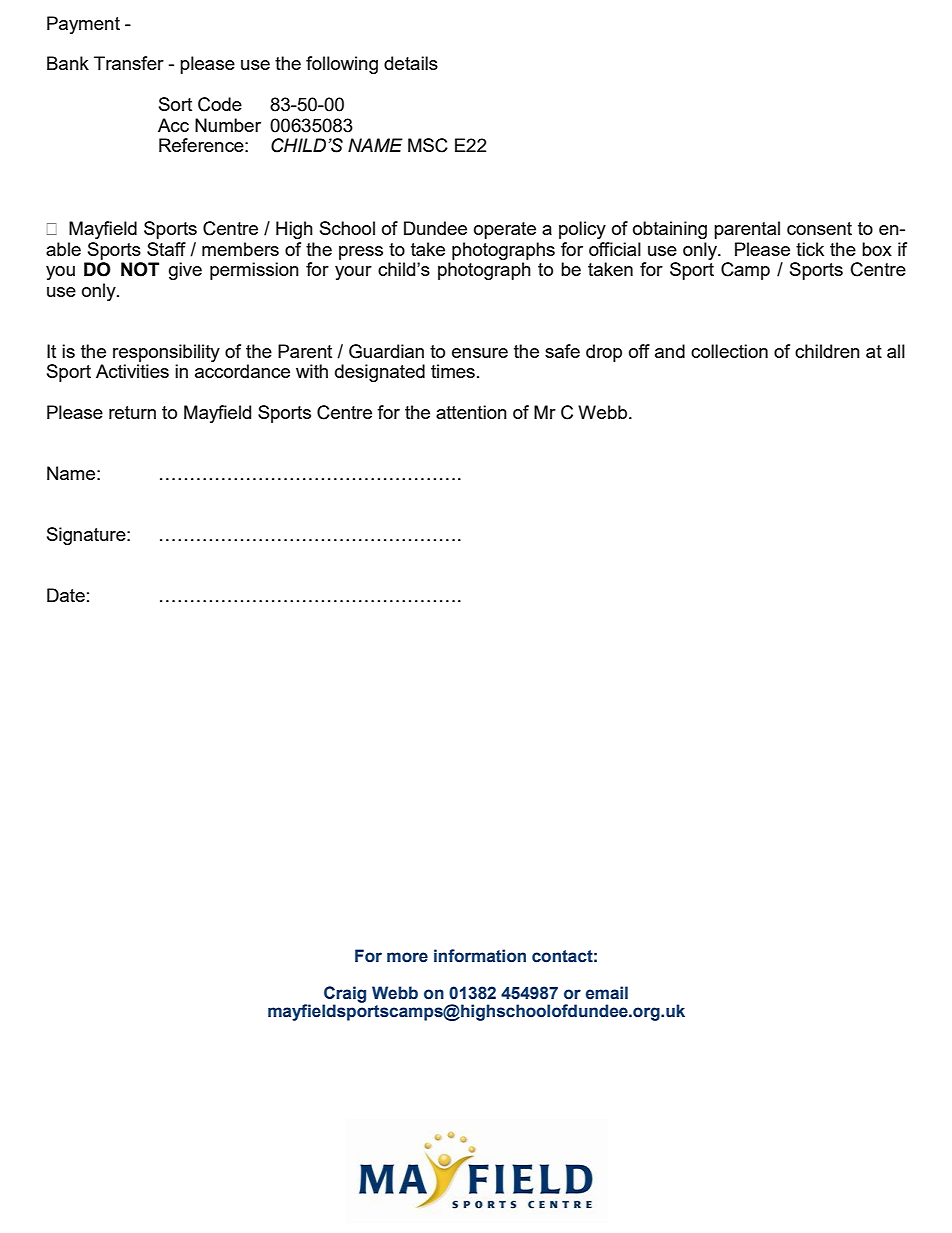 The width and height of the page is (952, 1233). Describe the element at coordinates (129, 63) in the page. I see `Transfer` at that location.
